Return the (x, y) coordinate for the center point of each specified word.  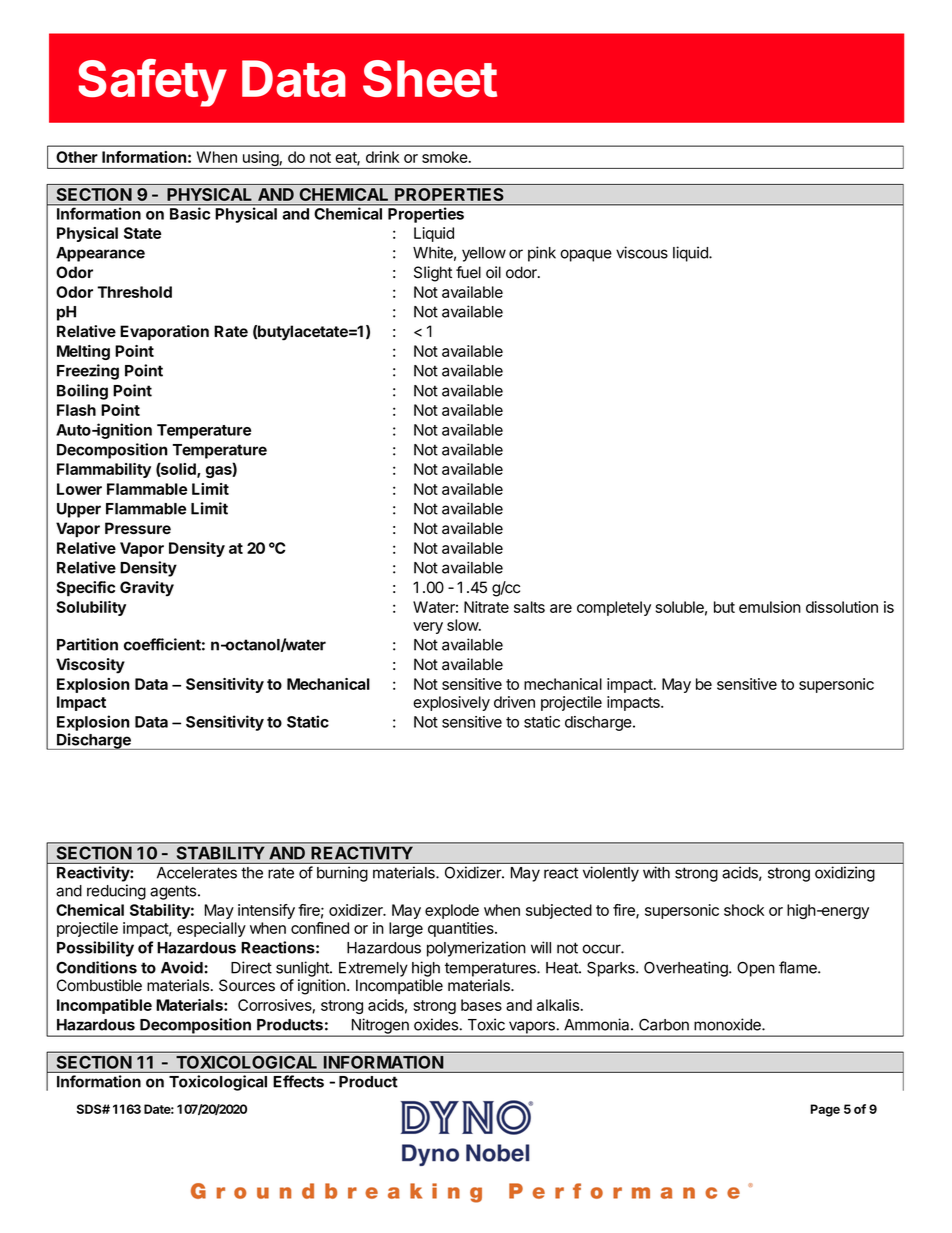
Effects (298, 1081)
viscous (642, 252)
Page (825, 1110)
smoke (446, 157)
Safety (153, 83)
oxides (437, 1024)
